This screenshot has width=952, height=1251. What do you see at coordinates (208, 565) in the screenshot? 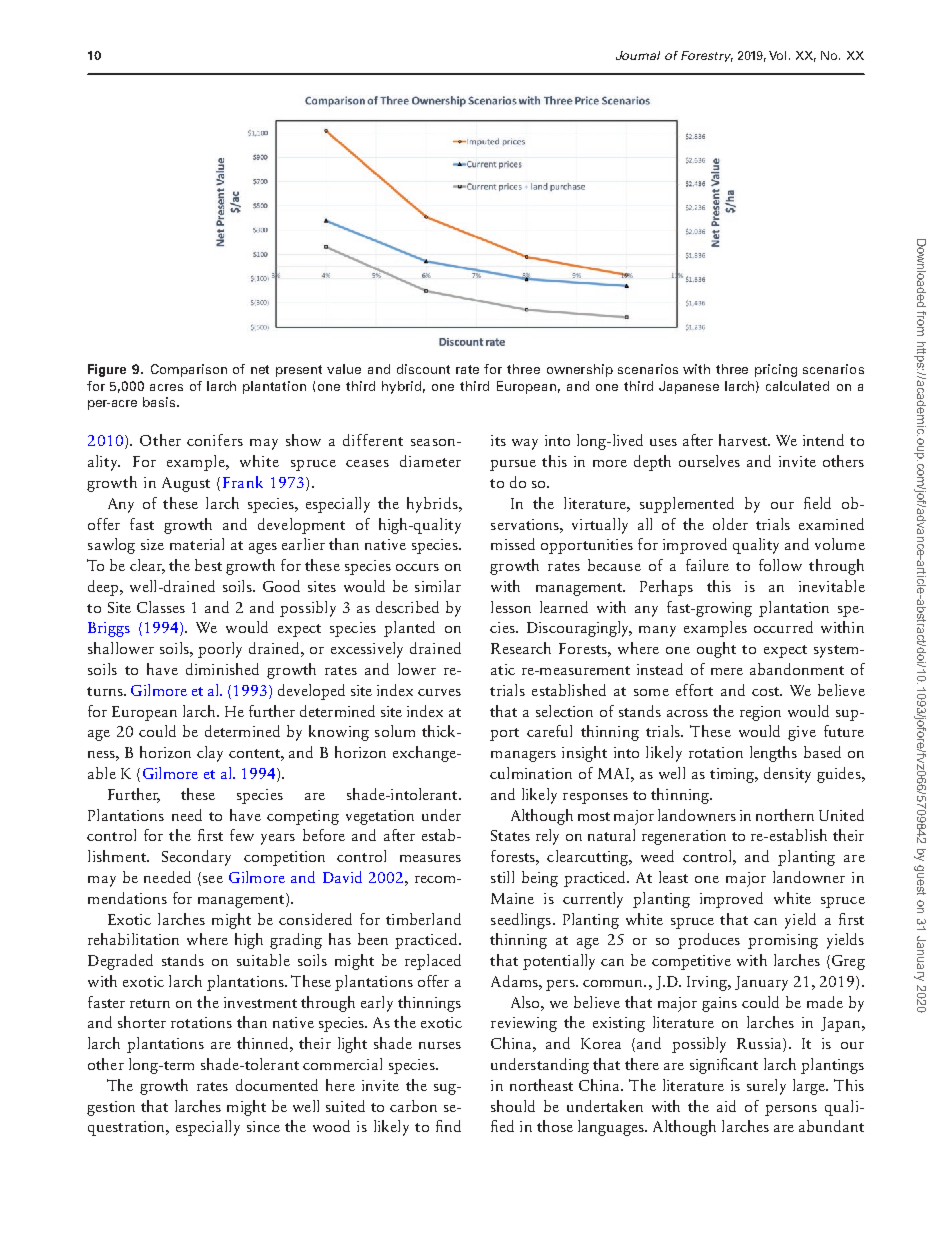
I see `best` at bounding box center [208, 565].
